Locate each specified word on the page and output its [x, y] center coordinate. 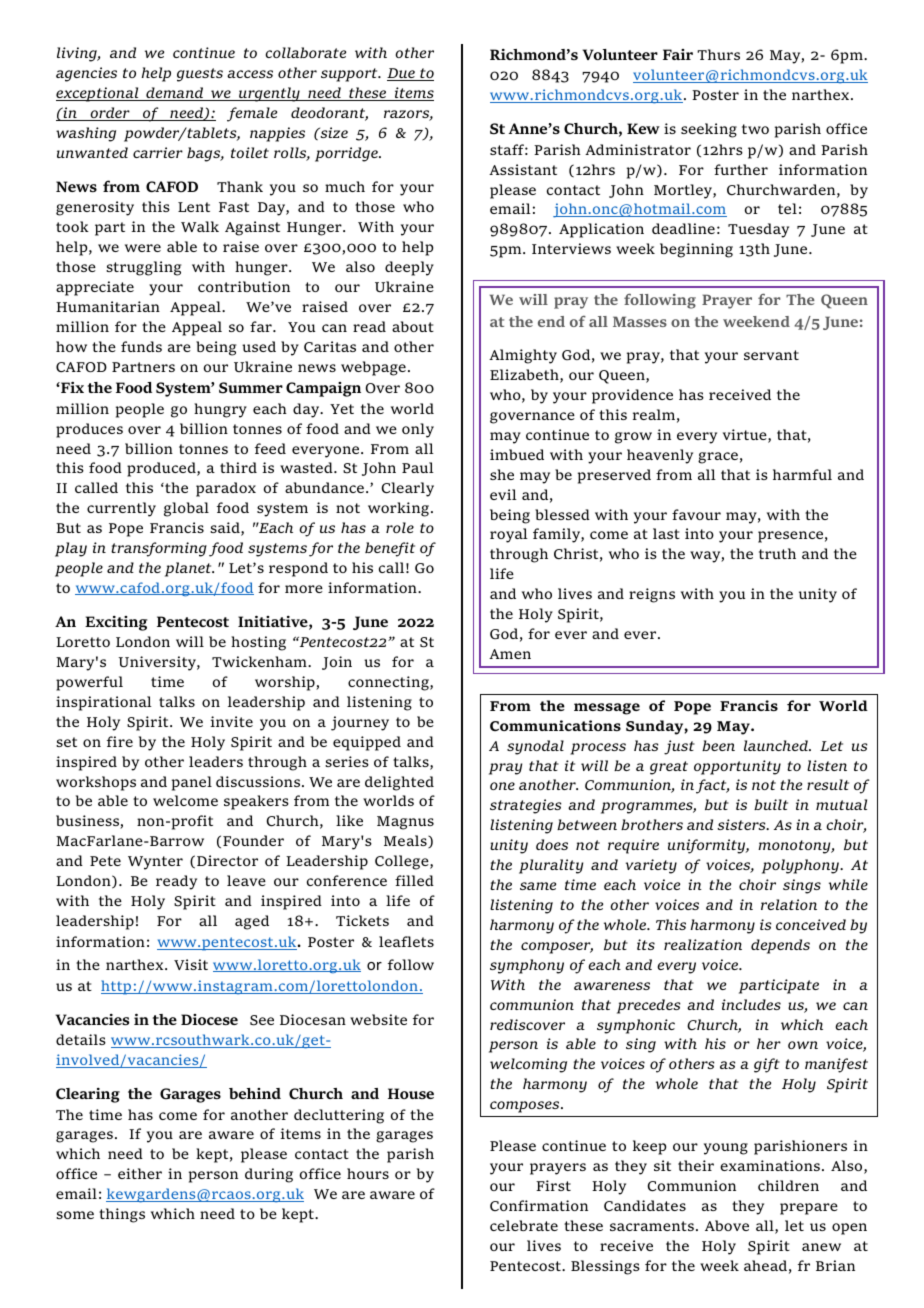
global [186, 509]
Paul [418, 467]
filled [414, 880]
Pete [105, 861]
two [755, 129]
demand [175, 94]
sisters [742, 824]
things [122, 1215]
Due [402, 74]
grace [718, 458]
